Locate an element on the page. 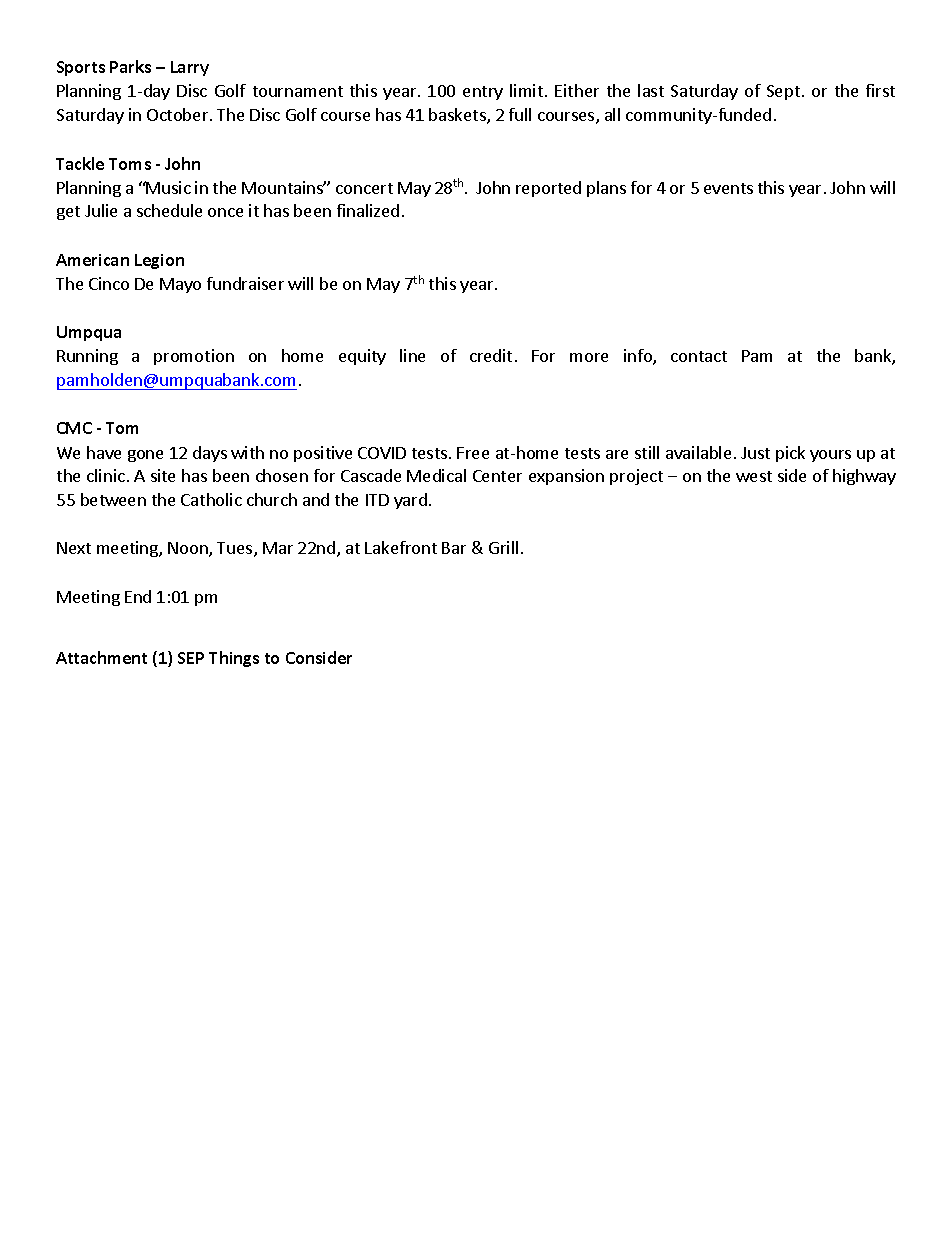 This image has height=1233, width=952. Sept is located at coordinates (783, 92).
